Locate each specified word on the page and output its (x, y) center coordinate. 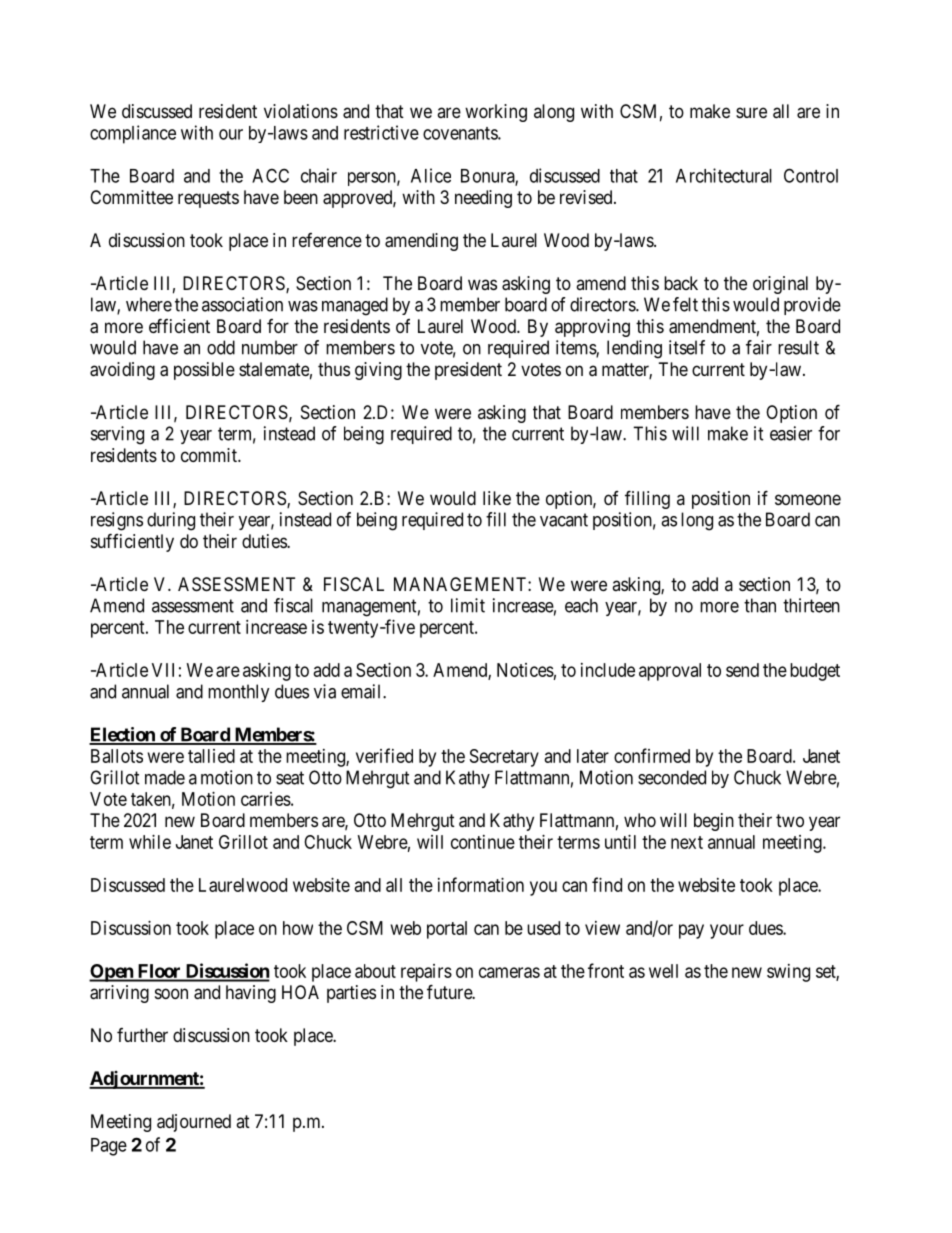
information (481, 884)
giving (378, 371)
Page (109, 1147)
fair (759, 347)
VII (163, 670)
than (760, 605)
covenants (461, 133)
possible (204, 371)
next (687, 842)
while (150, 842)
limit (468, 605)
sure (751, 112)
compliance (133, 134)
